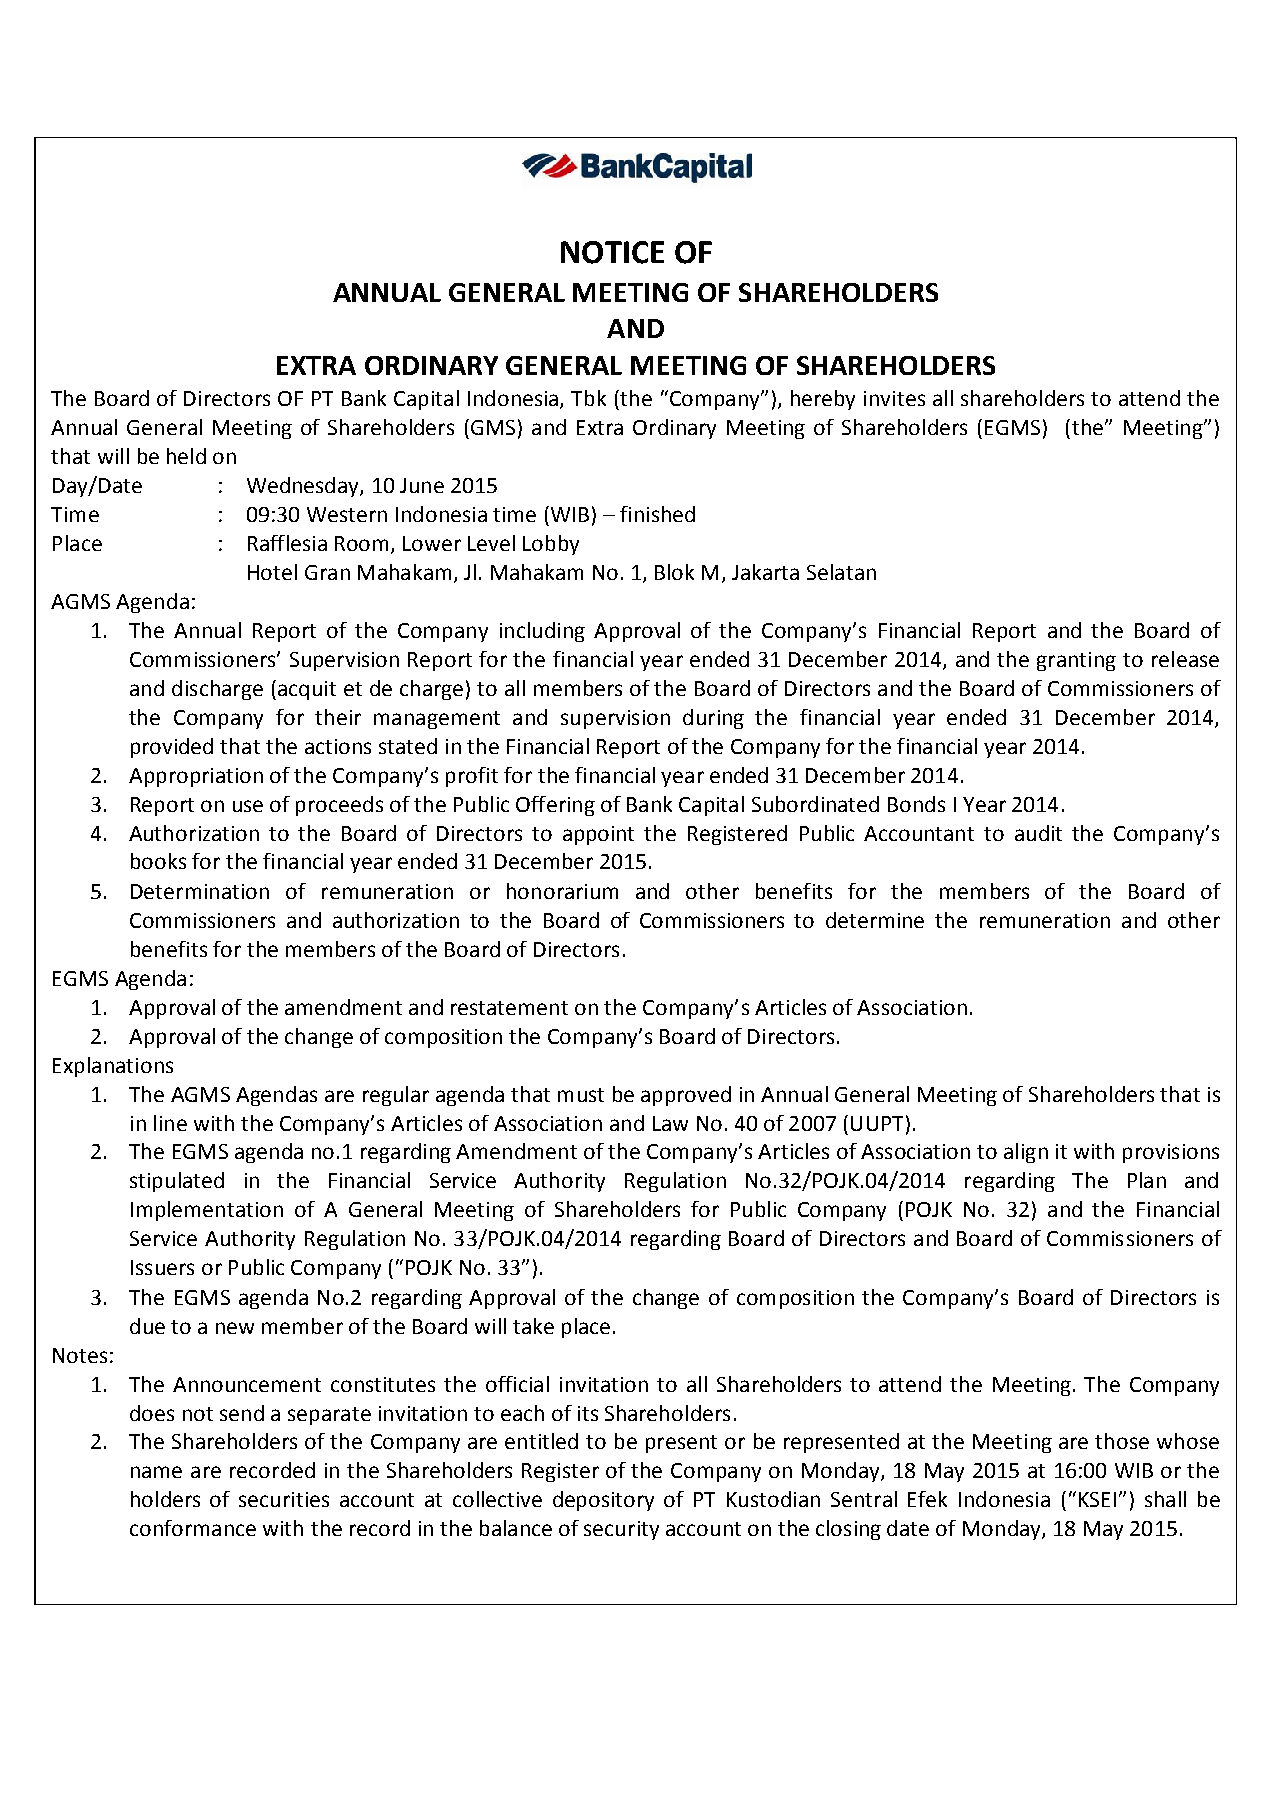  What do you see at coordinates (193, 1528) in the page?
I see `conformance` at bounding box center [193, 1528].
